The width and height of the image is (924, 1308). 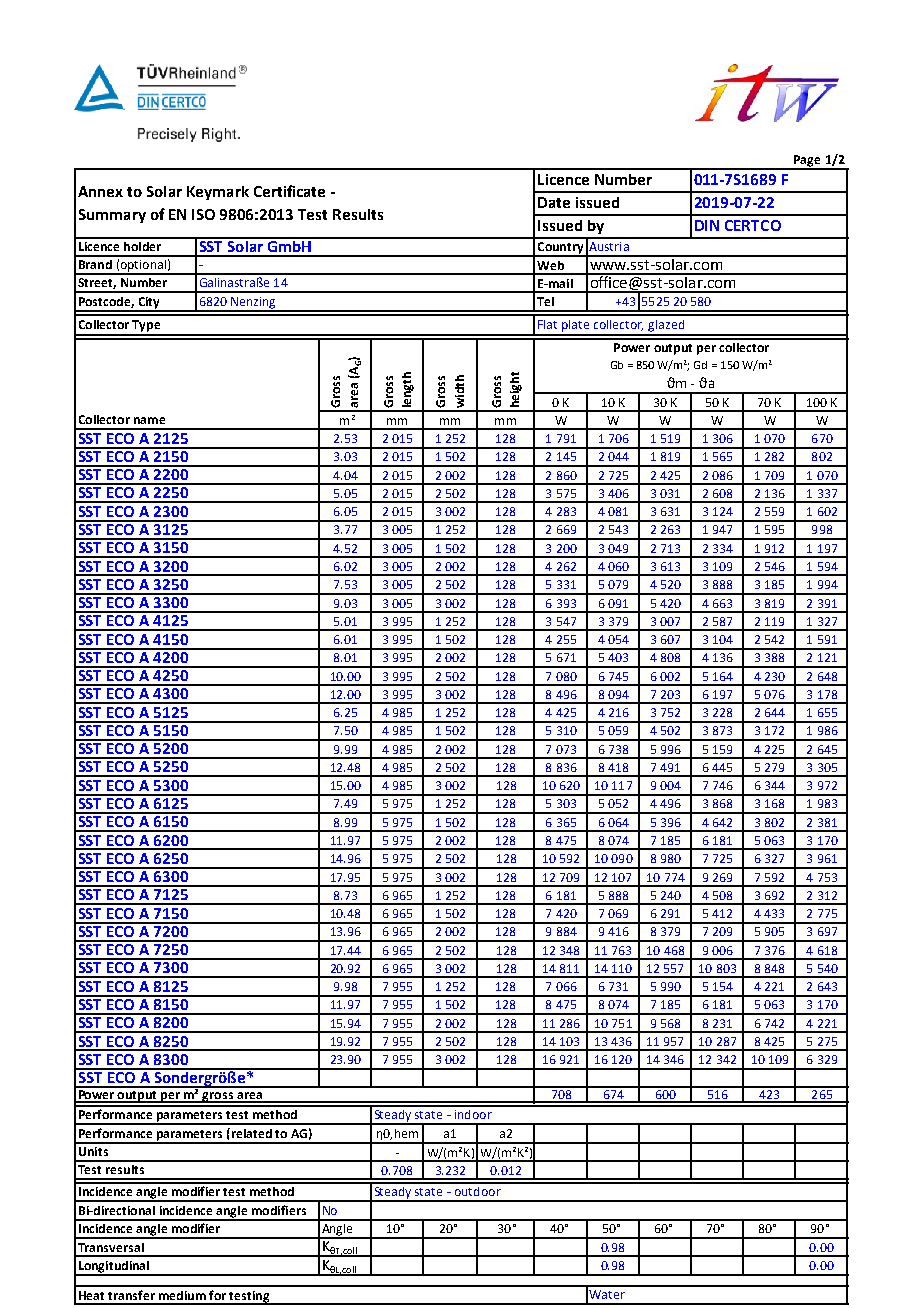 I want to click on Date, so click(x=554, y=202).
